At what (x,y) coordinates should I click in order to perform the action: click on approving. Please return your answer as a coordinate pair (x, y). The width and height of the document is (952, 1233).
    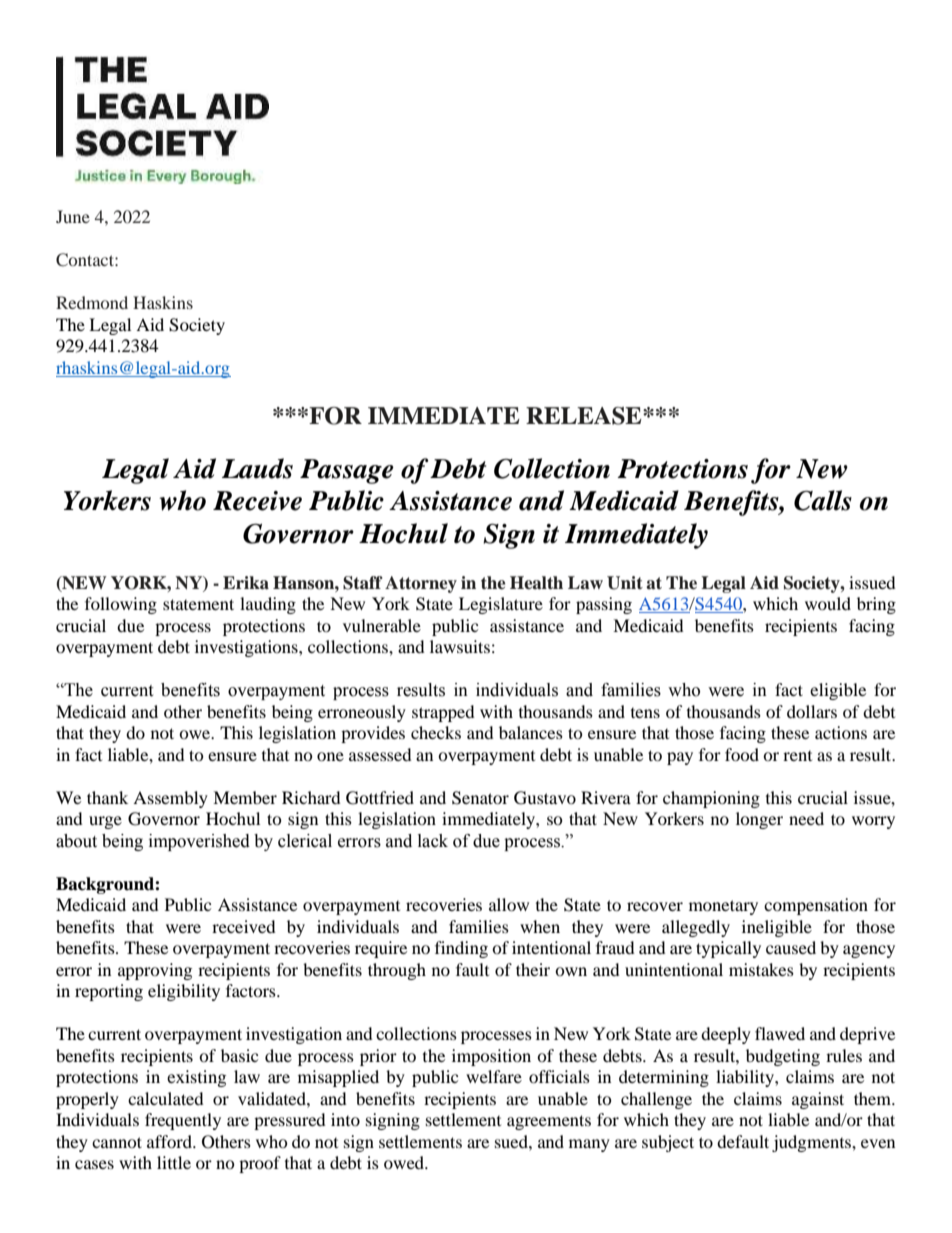
    Looking at the image, I should click on (155, 971).
